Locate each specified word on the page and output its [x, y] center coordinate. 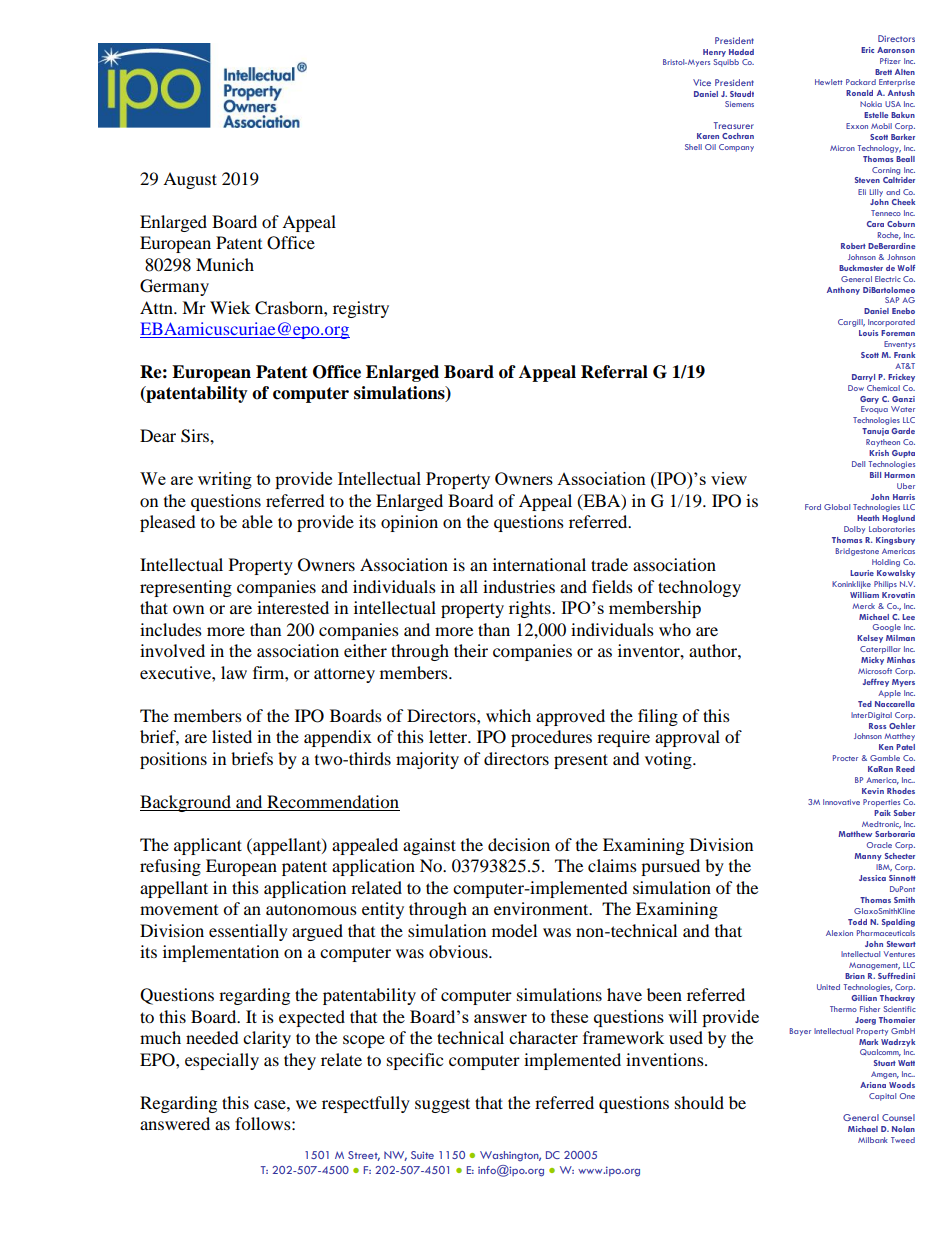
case [271, 1104]
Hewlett [829, 82]
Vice [702, 82]
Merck [863, 606]
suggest [442, 1105]
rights [531, 609]
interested [293, 607]
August [190, 180]
